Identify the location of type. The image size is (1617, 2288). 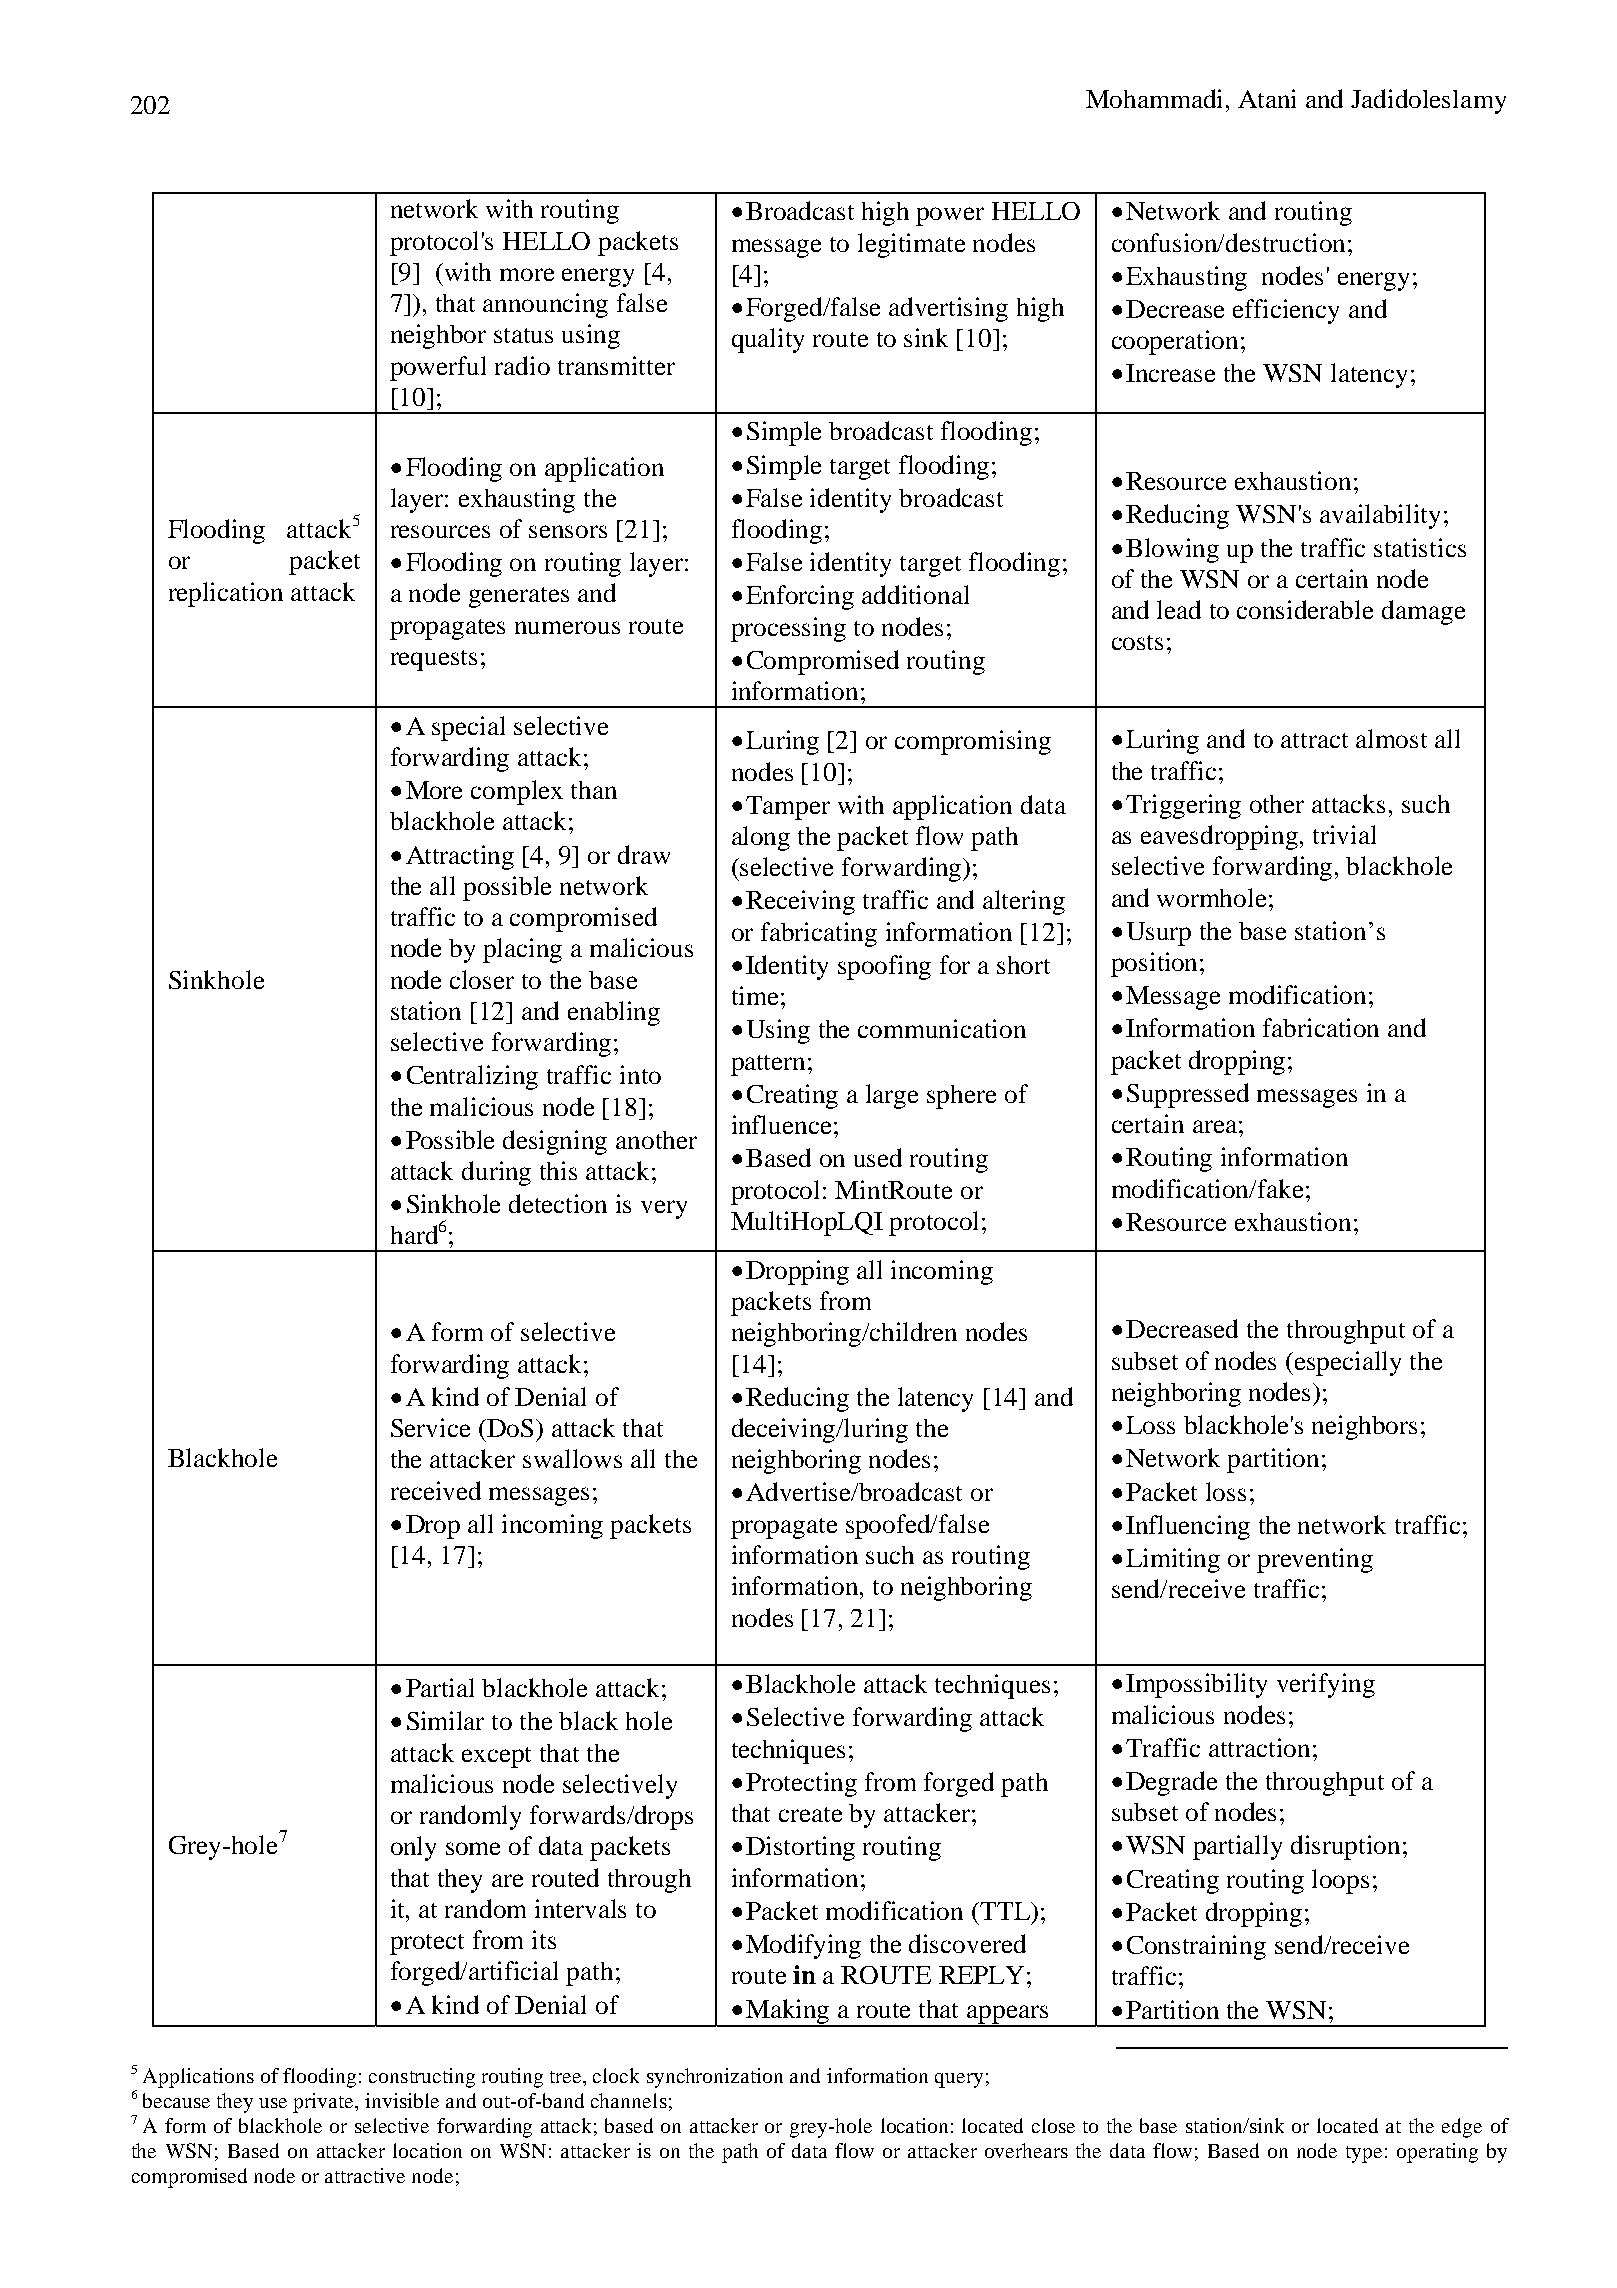
(1364, 2154).
